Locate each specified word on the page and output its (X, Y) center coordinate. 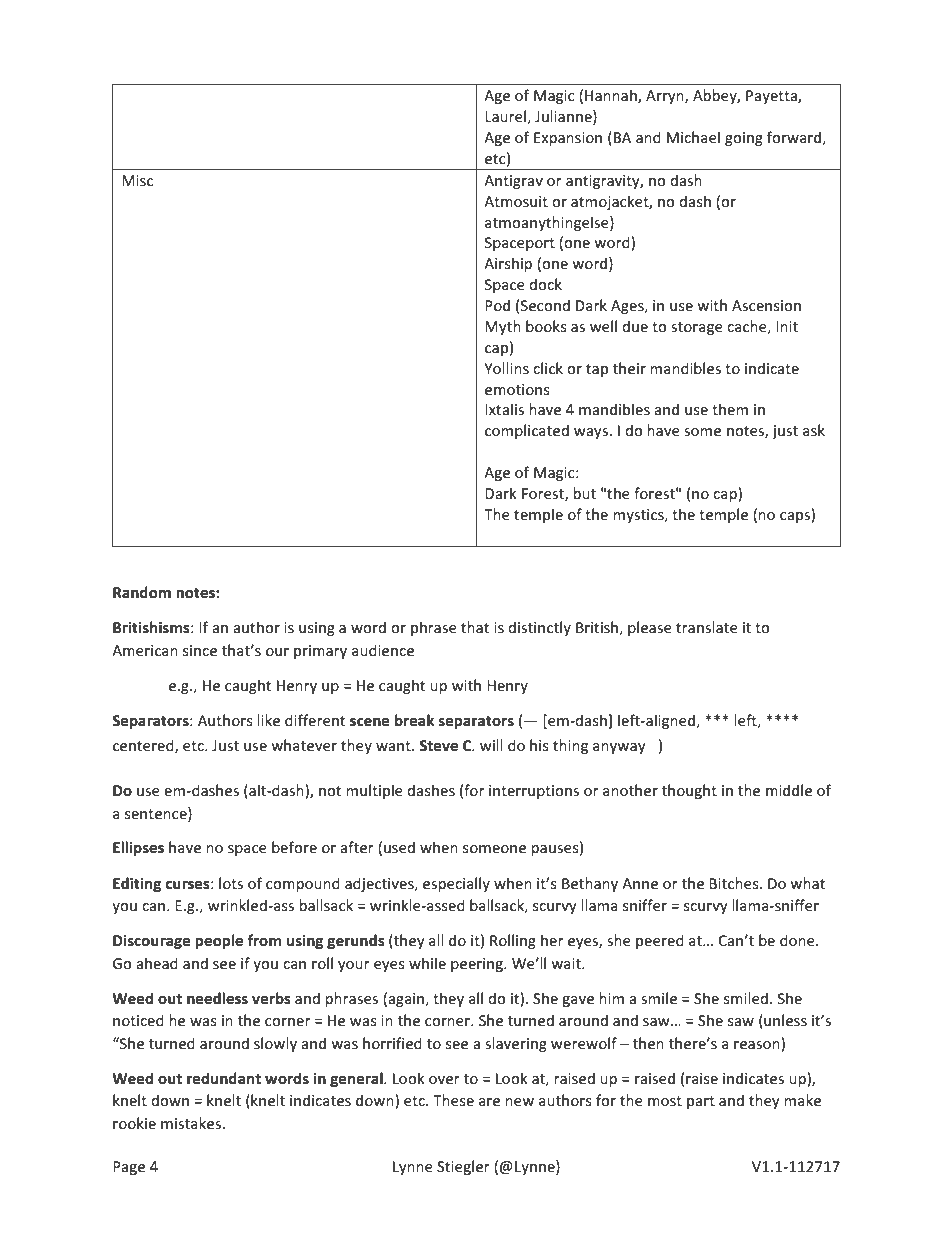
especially (456, 884)
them (730, 409)
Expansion (568, 139)
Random (142, 592)
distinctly (539, 628)
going (744, 139)
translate (707, 627)
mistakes (191, 1123)
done (798, 940)
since (200, 650)
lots (231, 883)
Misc (137, 180)
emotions (517, 389)
